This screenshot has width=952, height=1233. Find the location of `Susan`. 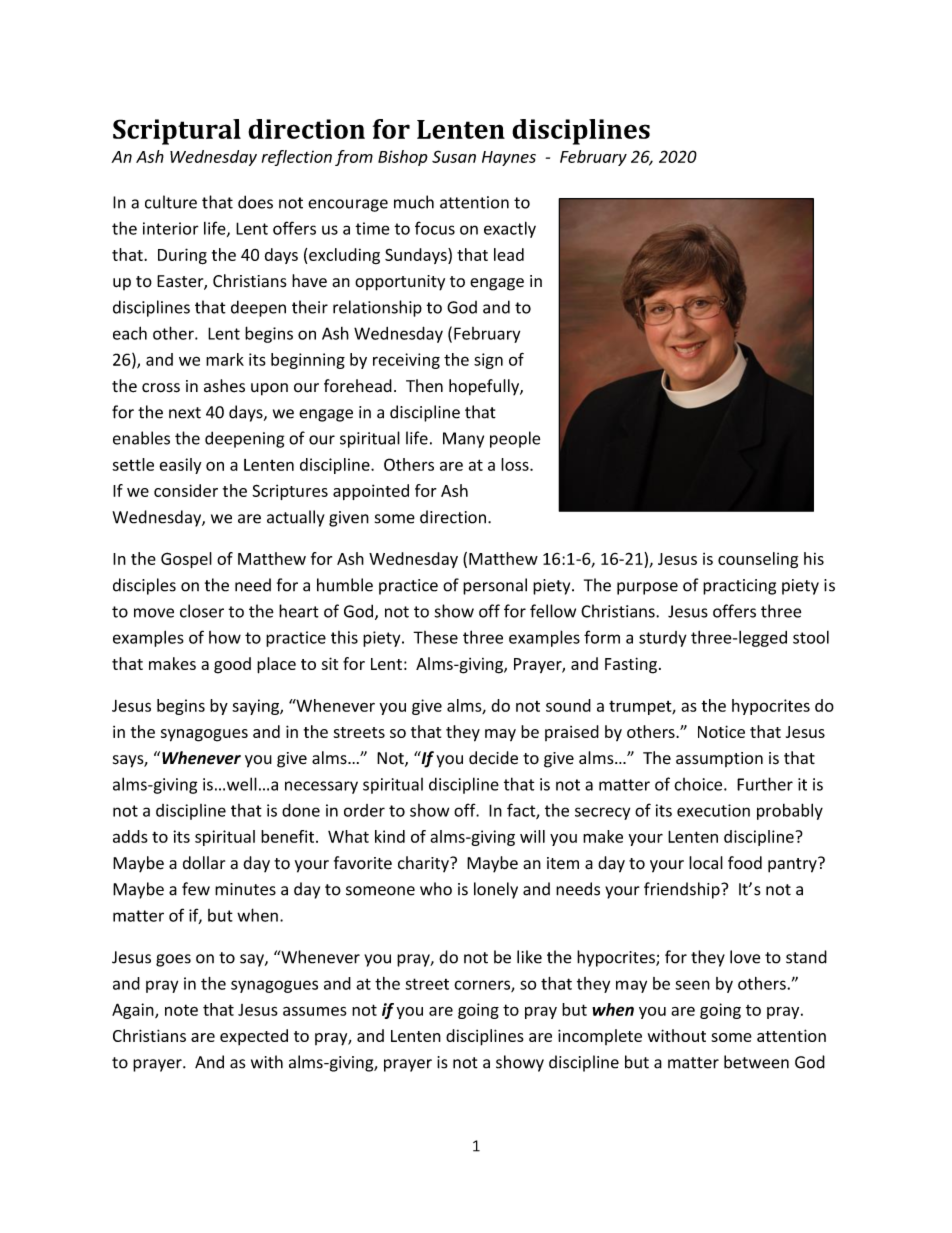

Susan is located at coordinates (454, 156).
